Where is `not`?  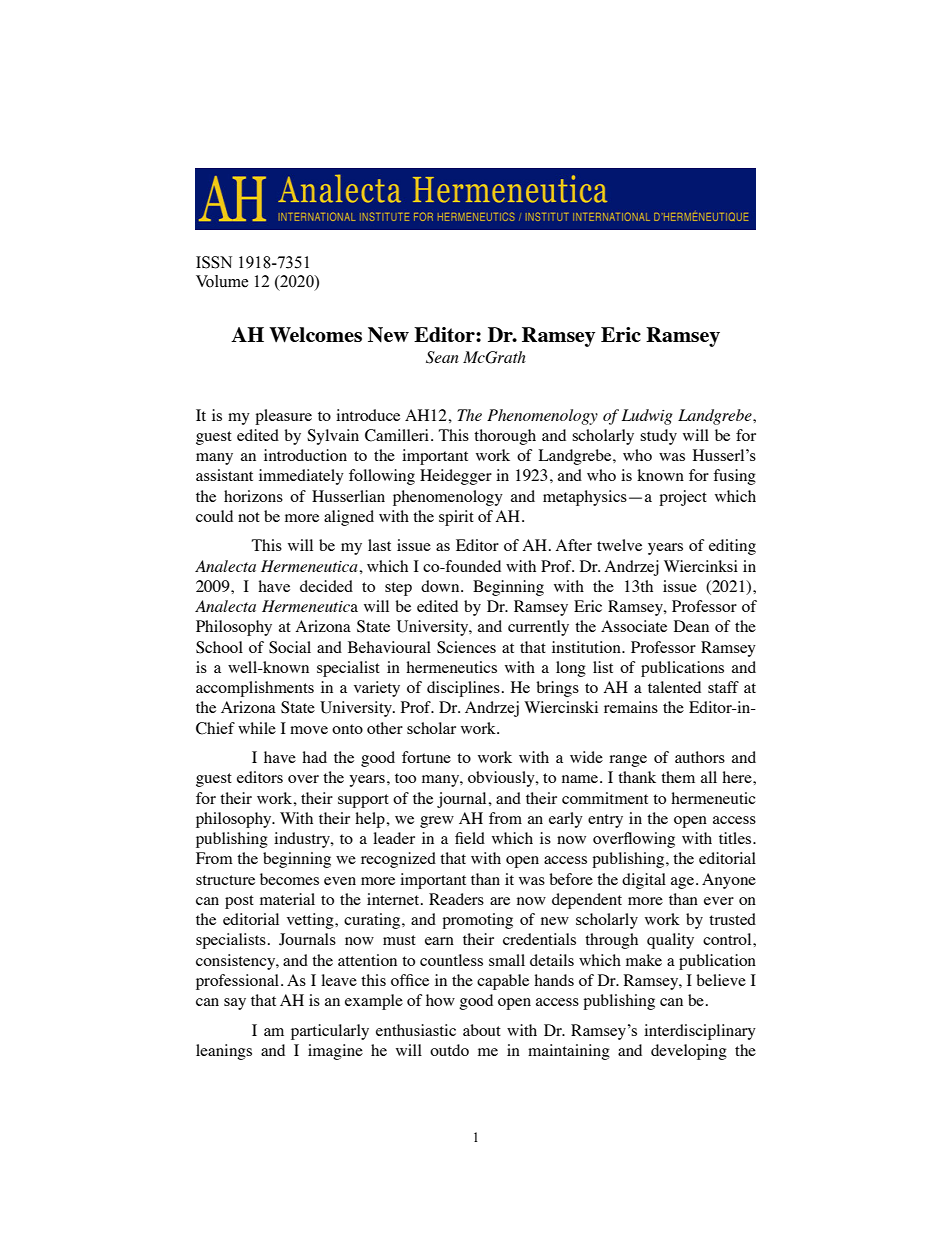 not is located at coordinates (249, 517).
